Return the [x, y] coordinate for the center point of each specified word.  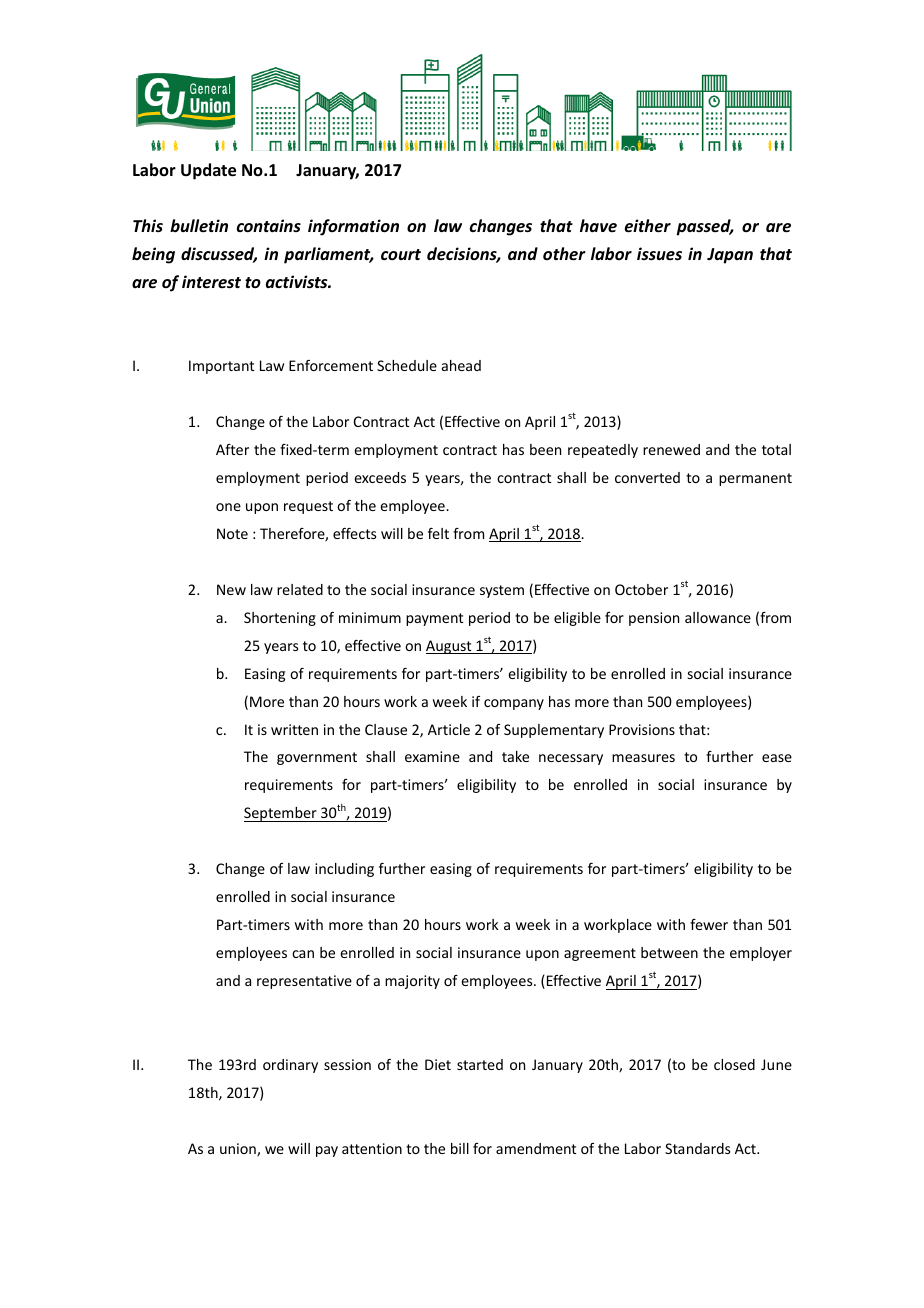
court [401, 254]
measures [643, 758]
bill [460, 1148]
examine [432, 756]
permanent [755, 479]
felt [438, 533]
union [239, 1150]
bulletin [199, 225]
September [281, 814]
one [228, 507]
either [648, 226]
